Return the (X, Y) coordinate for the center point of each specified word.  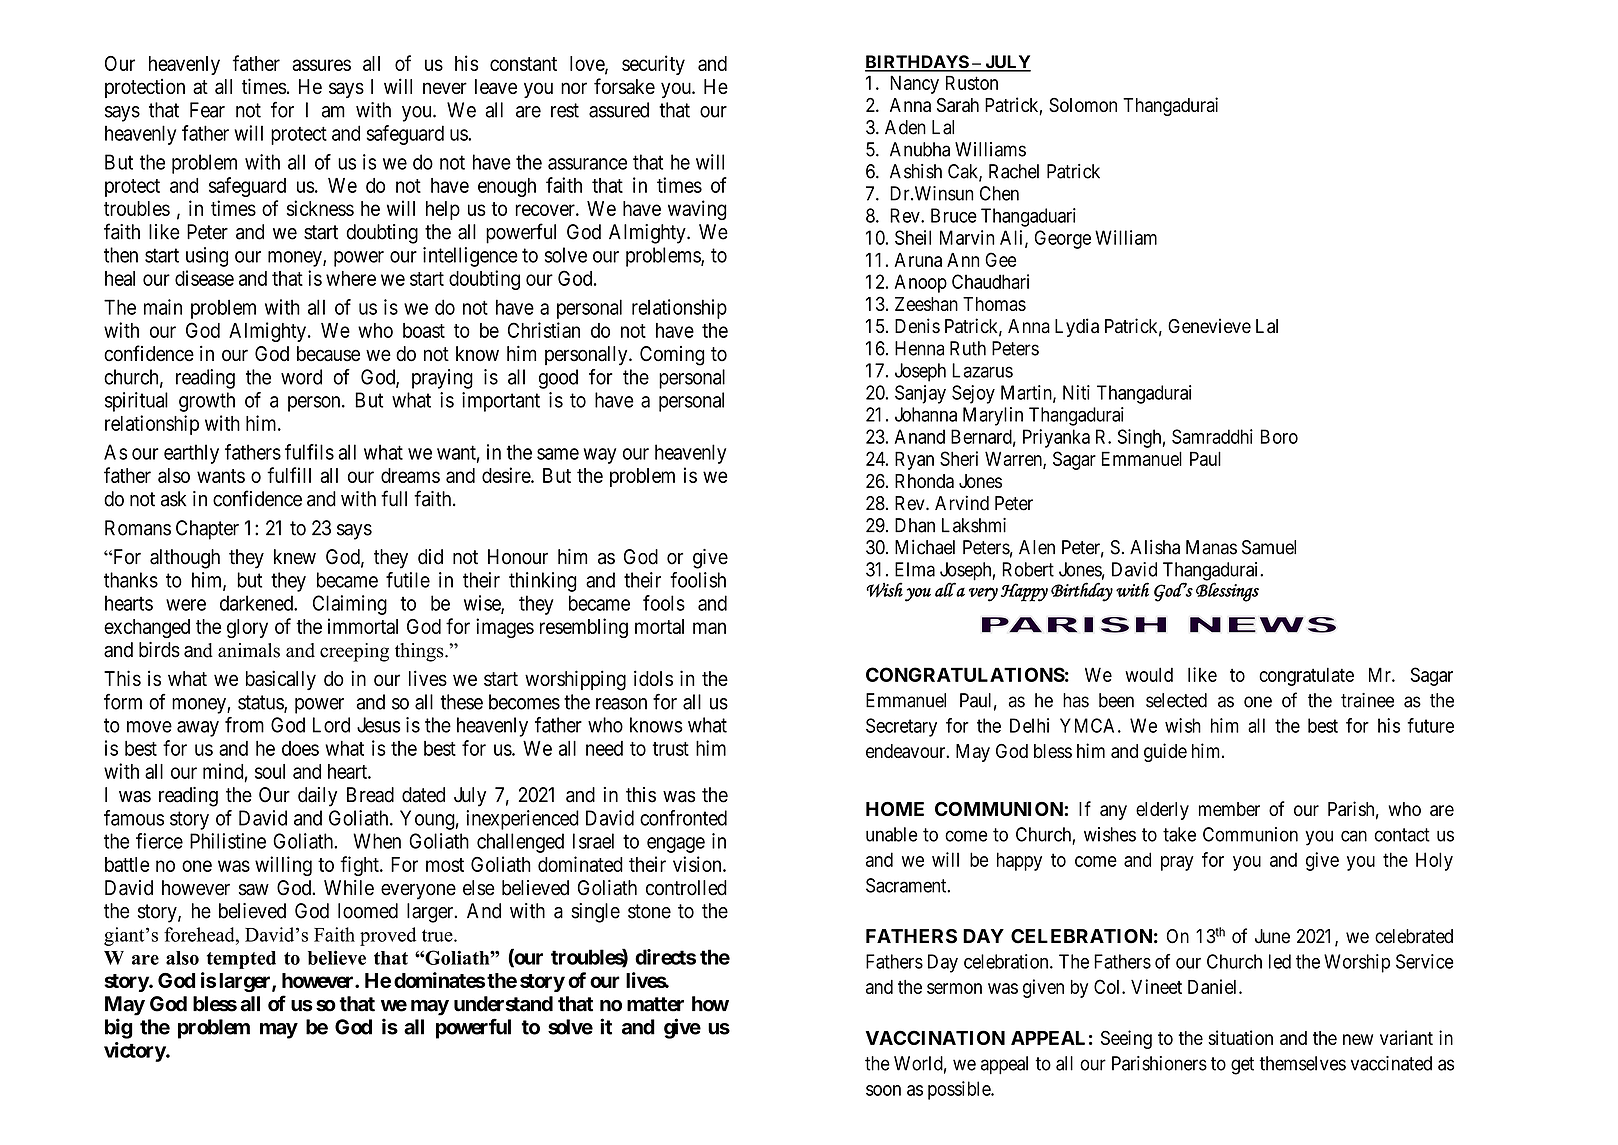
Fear (207, 110)
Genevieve (1209, 326)
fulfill (289, 475)
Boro (1279, 436)
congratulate (1306, 676)
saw (254, 890)
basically (281, 680)
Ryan (914, 460)
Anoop (921, 283)
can (1354, 836)
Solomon (1083, 105)
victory (135, 1052)
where (351, 278)
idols (653, 678)
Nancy (914, 84)
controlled (686, 888)
